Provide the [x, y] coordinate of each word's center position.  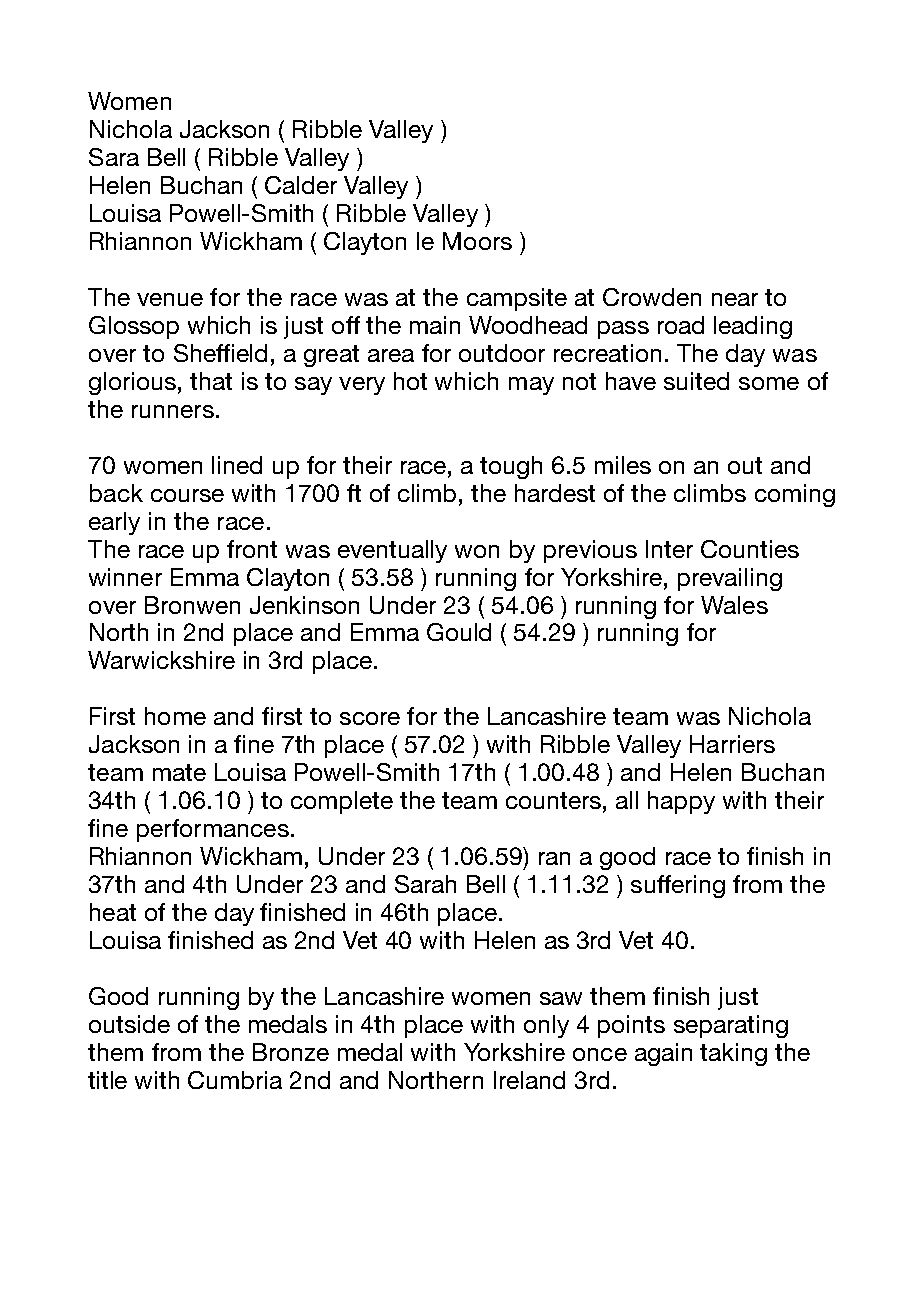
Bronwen [192, 605]
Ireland [529, 1080]
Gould [459, 632]
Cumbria [235, 1080]
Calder [301, 185]
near [735, 299]
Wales [734, 605]
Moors [477, 241]
